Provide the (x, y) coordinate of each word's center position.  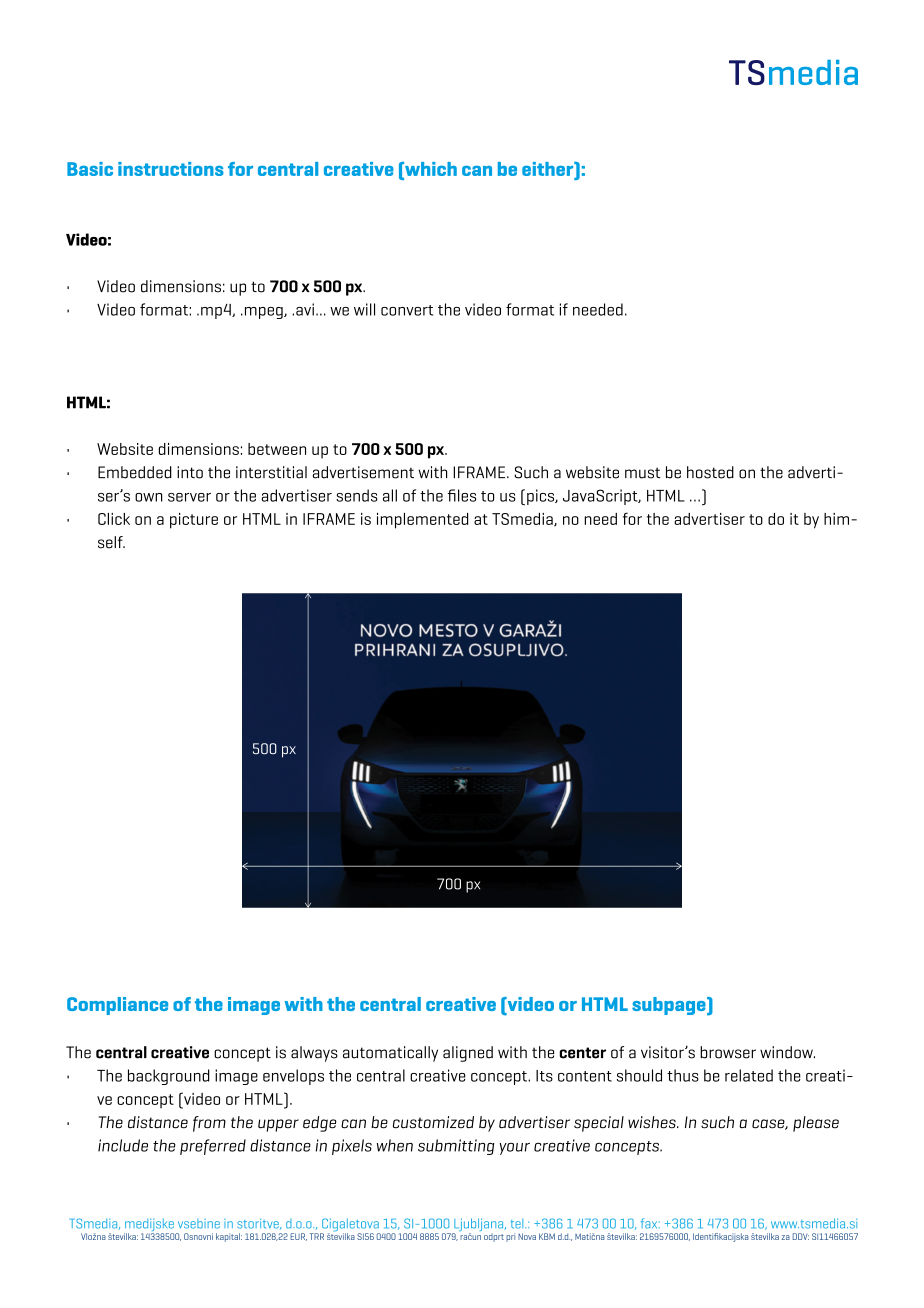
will (364, 309)
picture (194, 521)
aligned (468, 1054)
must (642, 473)
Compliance (117, 1006)
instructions (171, 169)
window (787, 1052)
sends (357, 495)
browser (728, 1052)
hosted (710, 472)
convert (407, 310)
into (190, 472)
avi (305, 309)
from (209, 1124)
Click (114, 519)
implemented (422, 521)
